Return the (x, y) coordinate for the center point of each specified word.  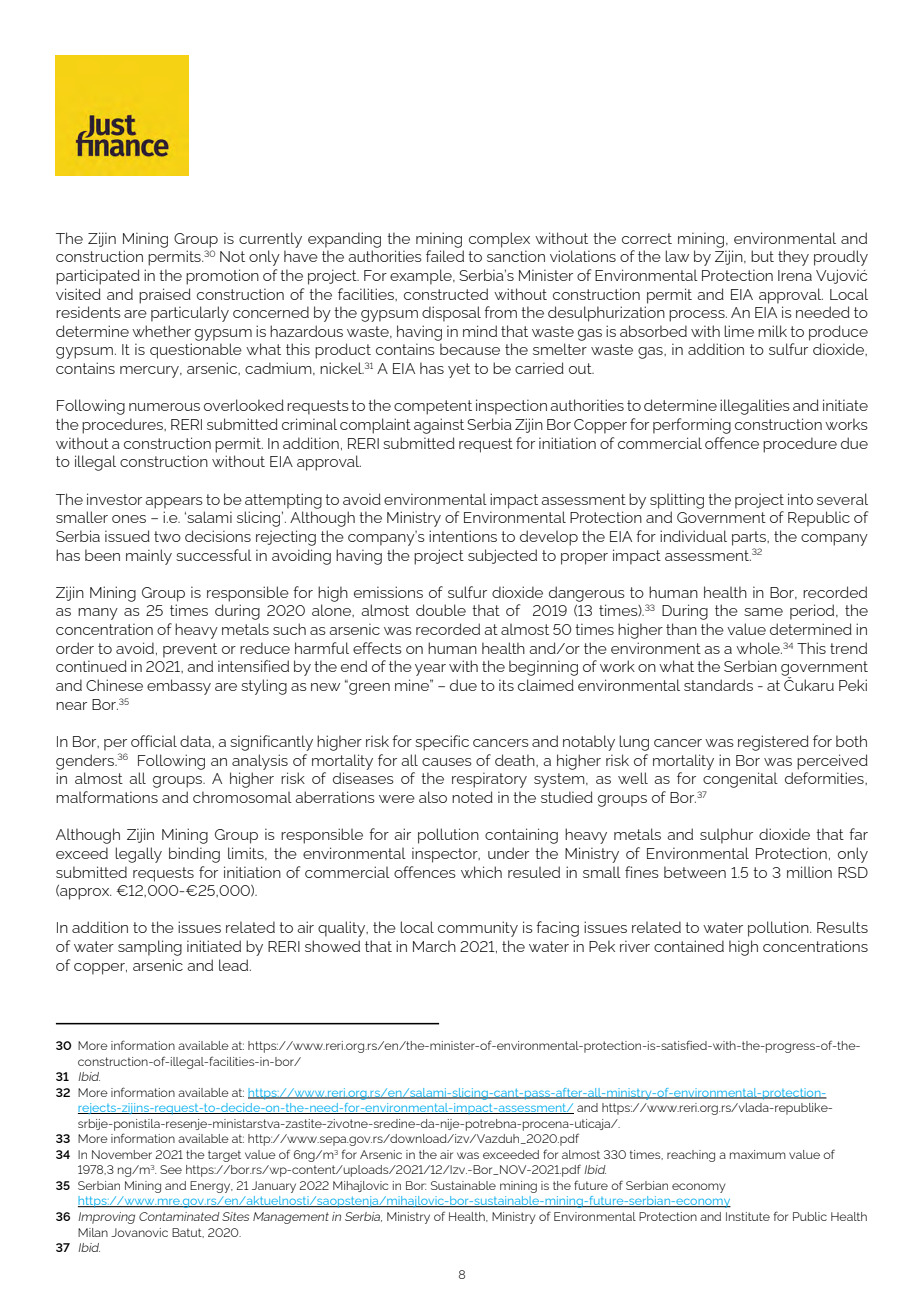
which (481, 872)
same (763, 612)
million (809, 872)
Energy (211, 1187)
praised (165, 296)
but (762, 256)
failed (445, 256)
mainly (149, 557)
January (274, 1187)
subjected (502, 556)
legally (138, 855)
